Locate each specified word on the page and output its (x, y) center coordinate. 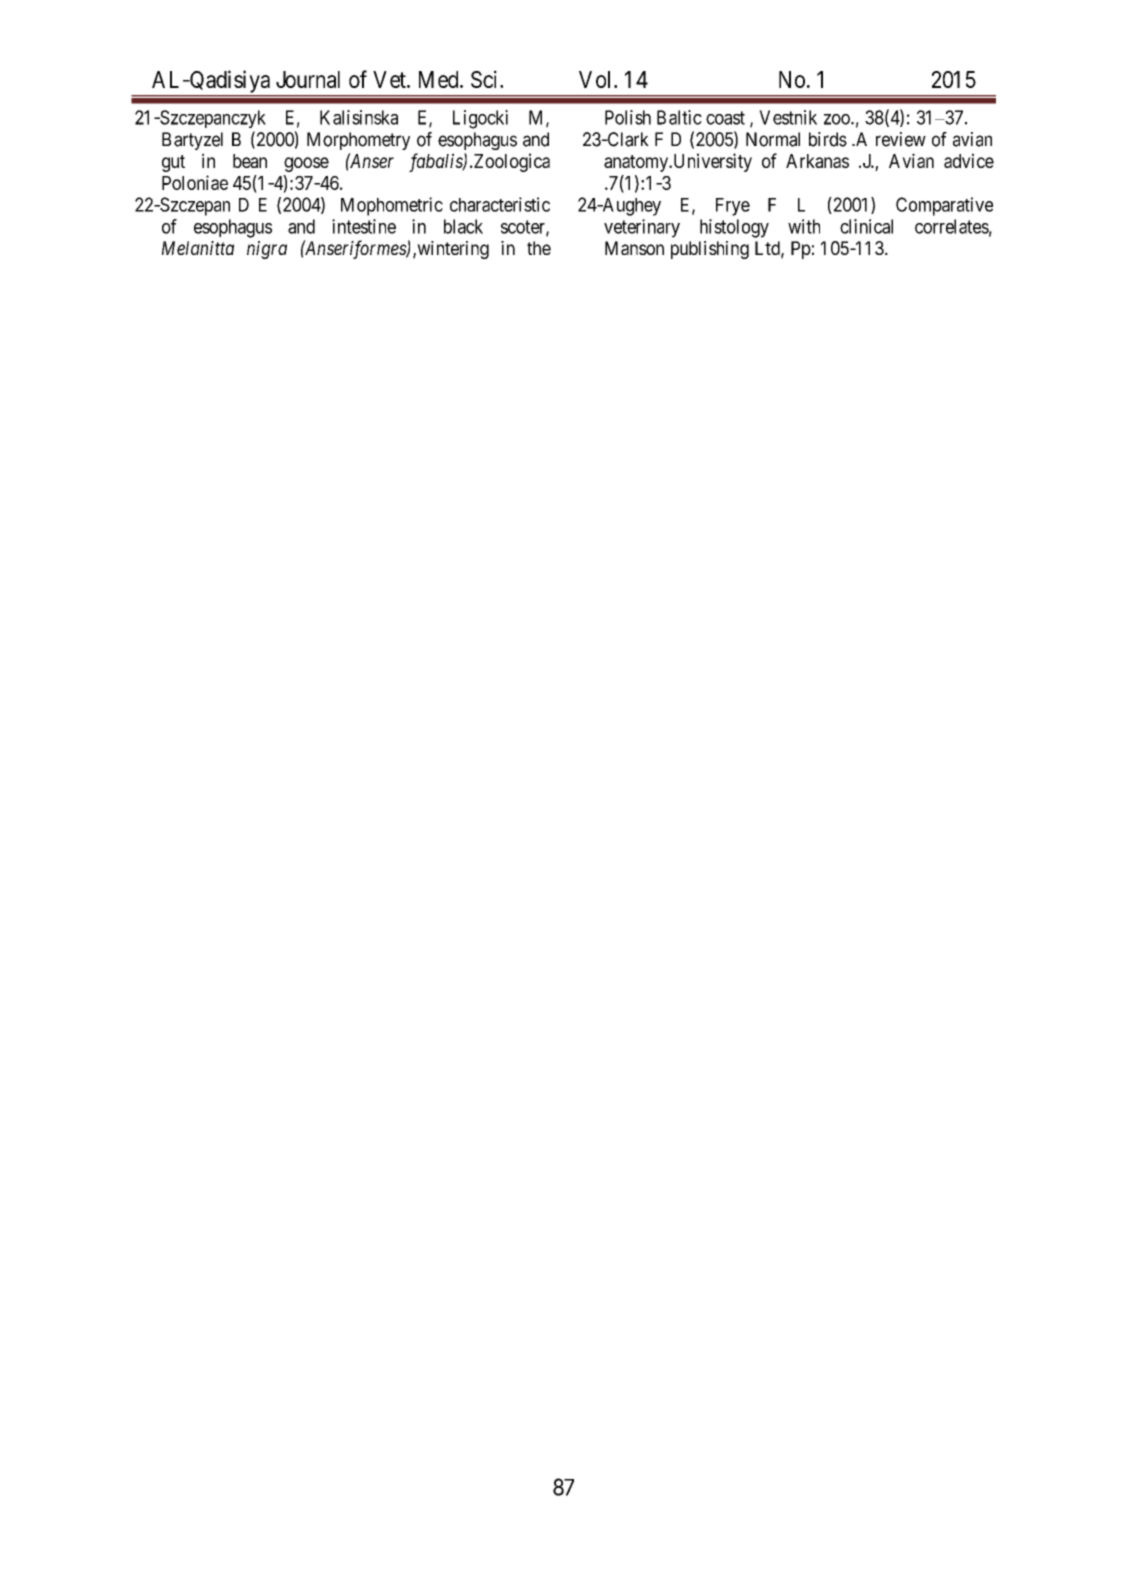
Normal (773, 139)
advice (969, 160)
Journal (308, 79)
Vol (597, 79)
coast (725, 118)
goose (306, 164)
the (539, 248)
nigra (267, 250)
